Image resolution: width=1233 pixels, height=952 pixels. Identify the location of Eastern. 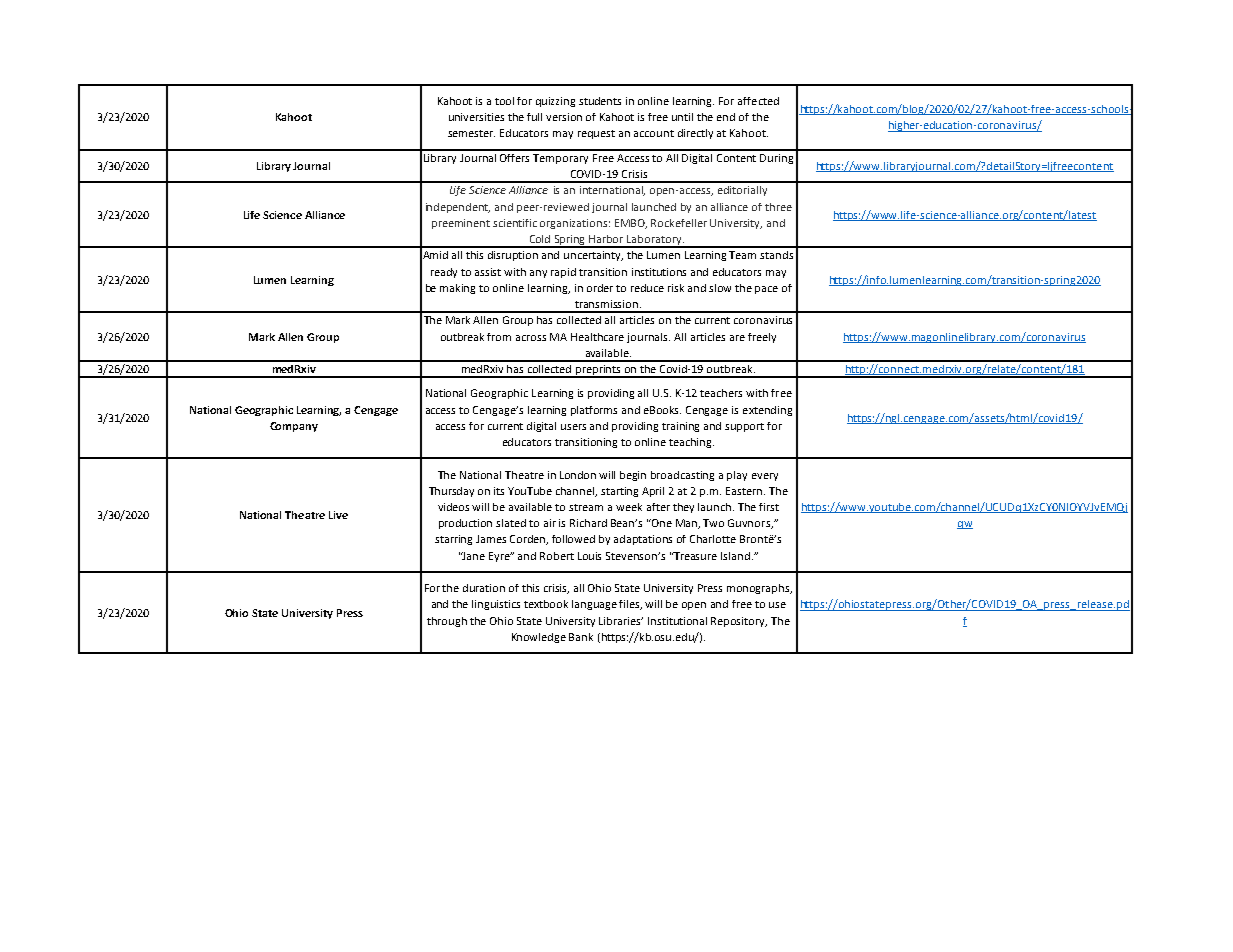
(745, 491).
